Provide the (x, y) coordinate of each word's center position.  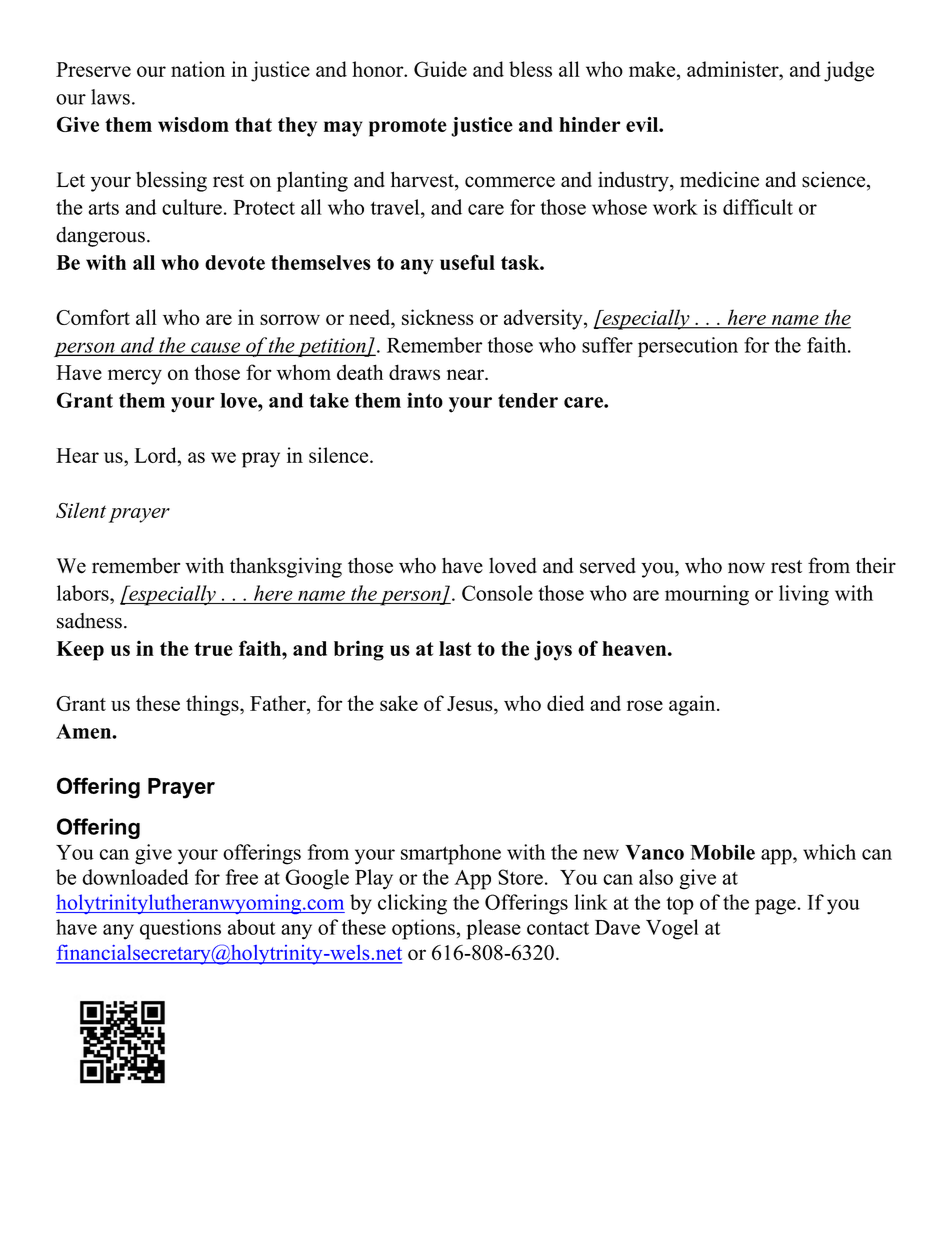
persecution (688, 347)
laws (110, 97)
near (466, 374)
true (213, 649)
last (455, 648)
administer (734, 69)
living (804, 595)
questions (180, 929)
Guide (440, 69)
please (494, 929)
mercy (135, 377)
